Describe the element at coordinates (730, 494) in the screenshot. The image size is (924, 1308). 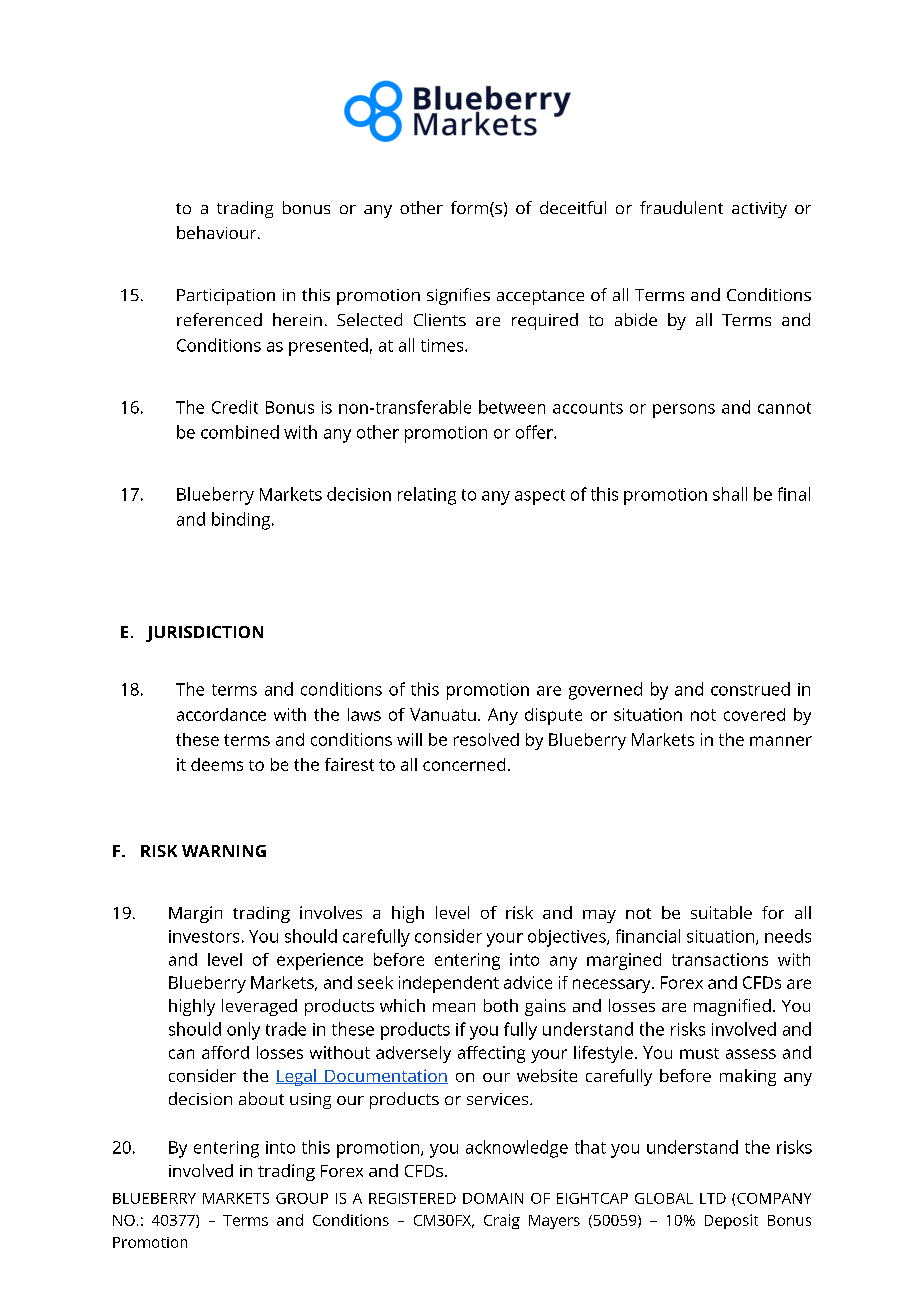
I see `shall` at that location.
